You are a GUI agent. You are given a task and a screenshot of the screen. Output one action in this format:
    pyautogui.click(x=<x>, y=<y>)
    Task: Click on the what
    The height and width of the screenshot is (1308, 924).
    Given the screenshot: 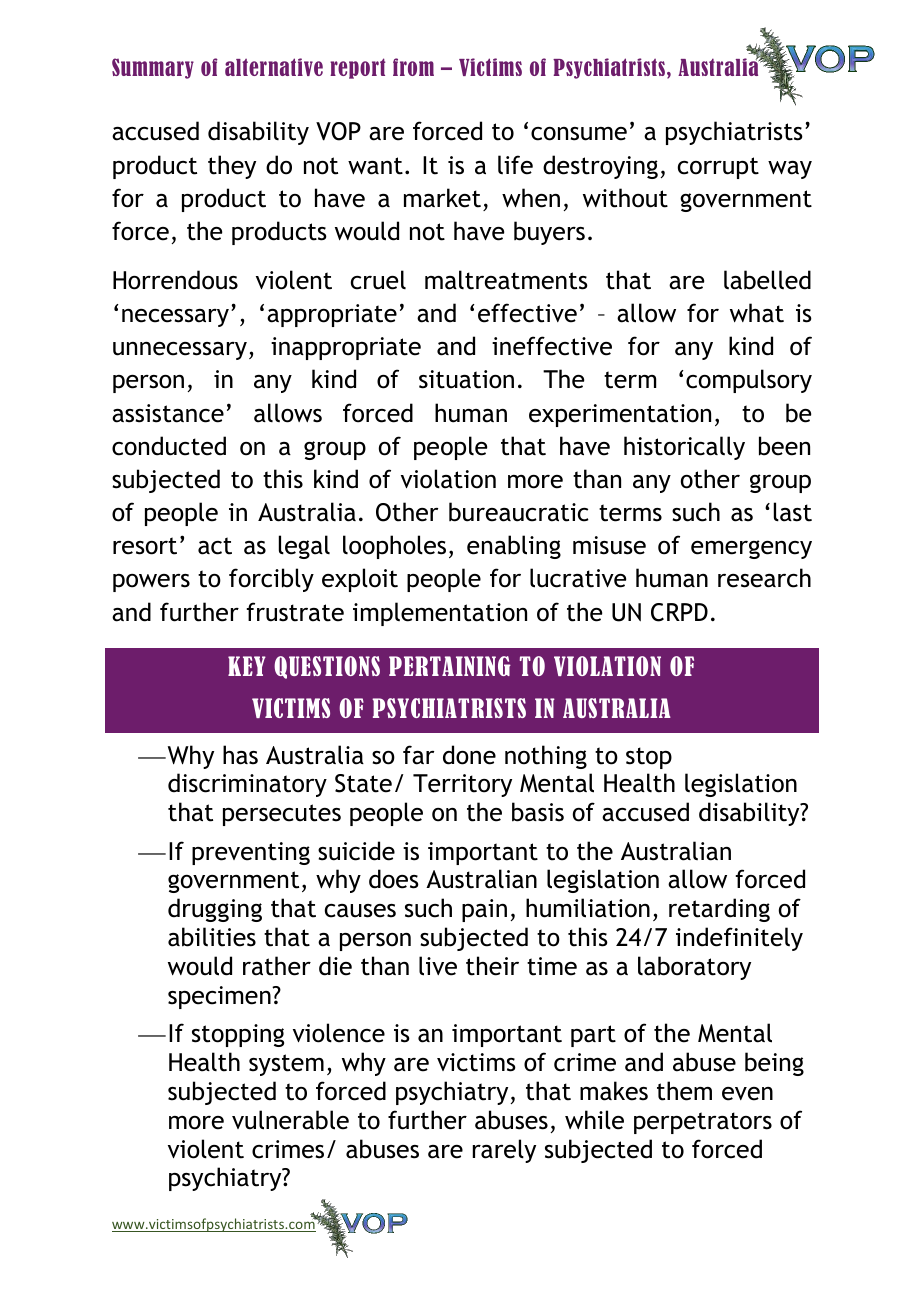 What is the action you would take?
    pyautogui.click(x=757, y=313)
